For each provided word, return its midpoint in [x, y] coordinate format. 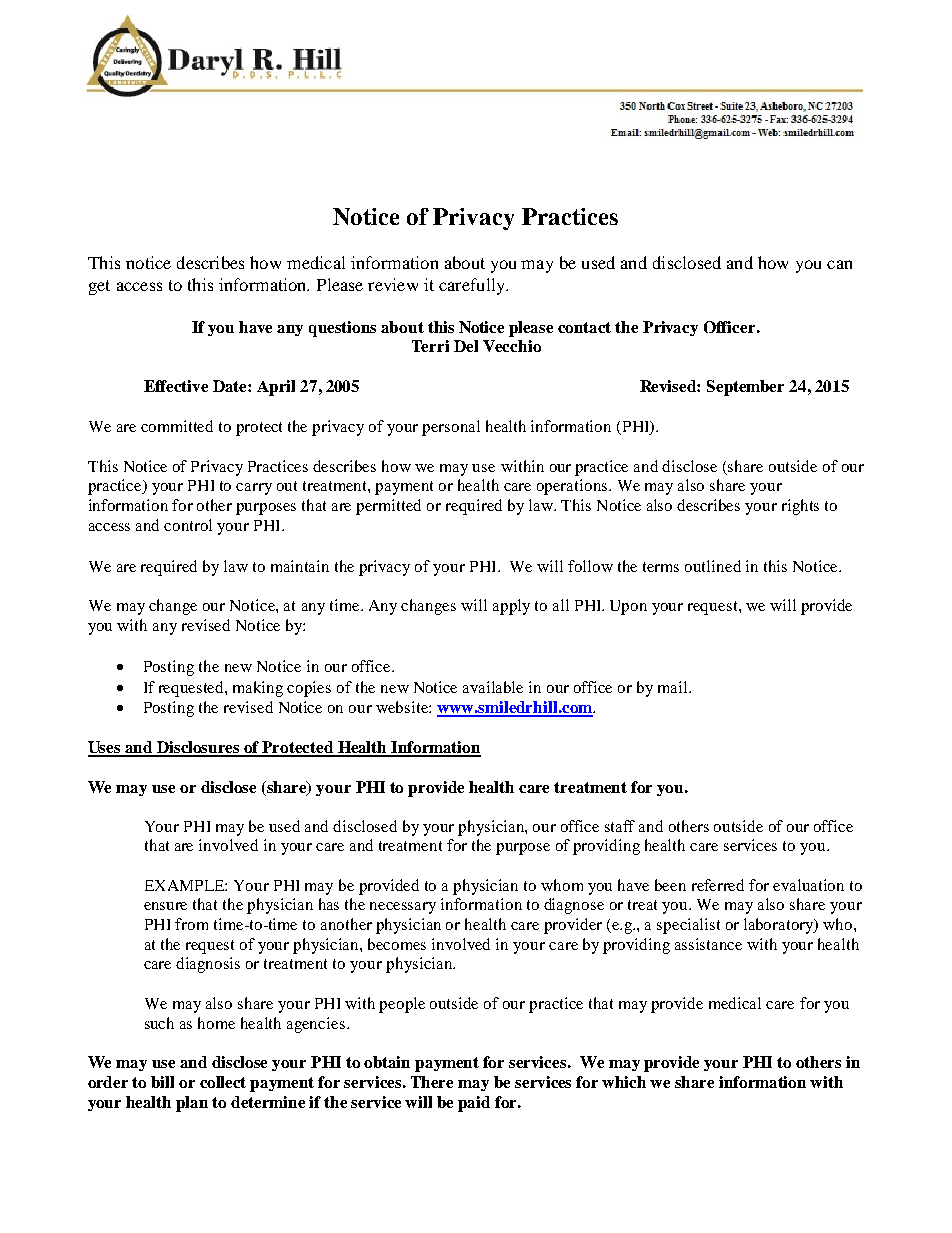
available [493, 687]
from [191, 924]
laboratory [780, 926]
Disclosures [199, 748]
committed [177, 426]
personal [451, 428]
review [393, 284]
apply [511, 607]
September [745, 388]
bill [162, 1082]
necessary [403, 908]
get [99, 287]
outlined [713, 566]
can [839, 264]
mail [674, 687]
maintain [300, 566]
